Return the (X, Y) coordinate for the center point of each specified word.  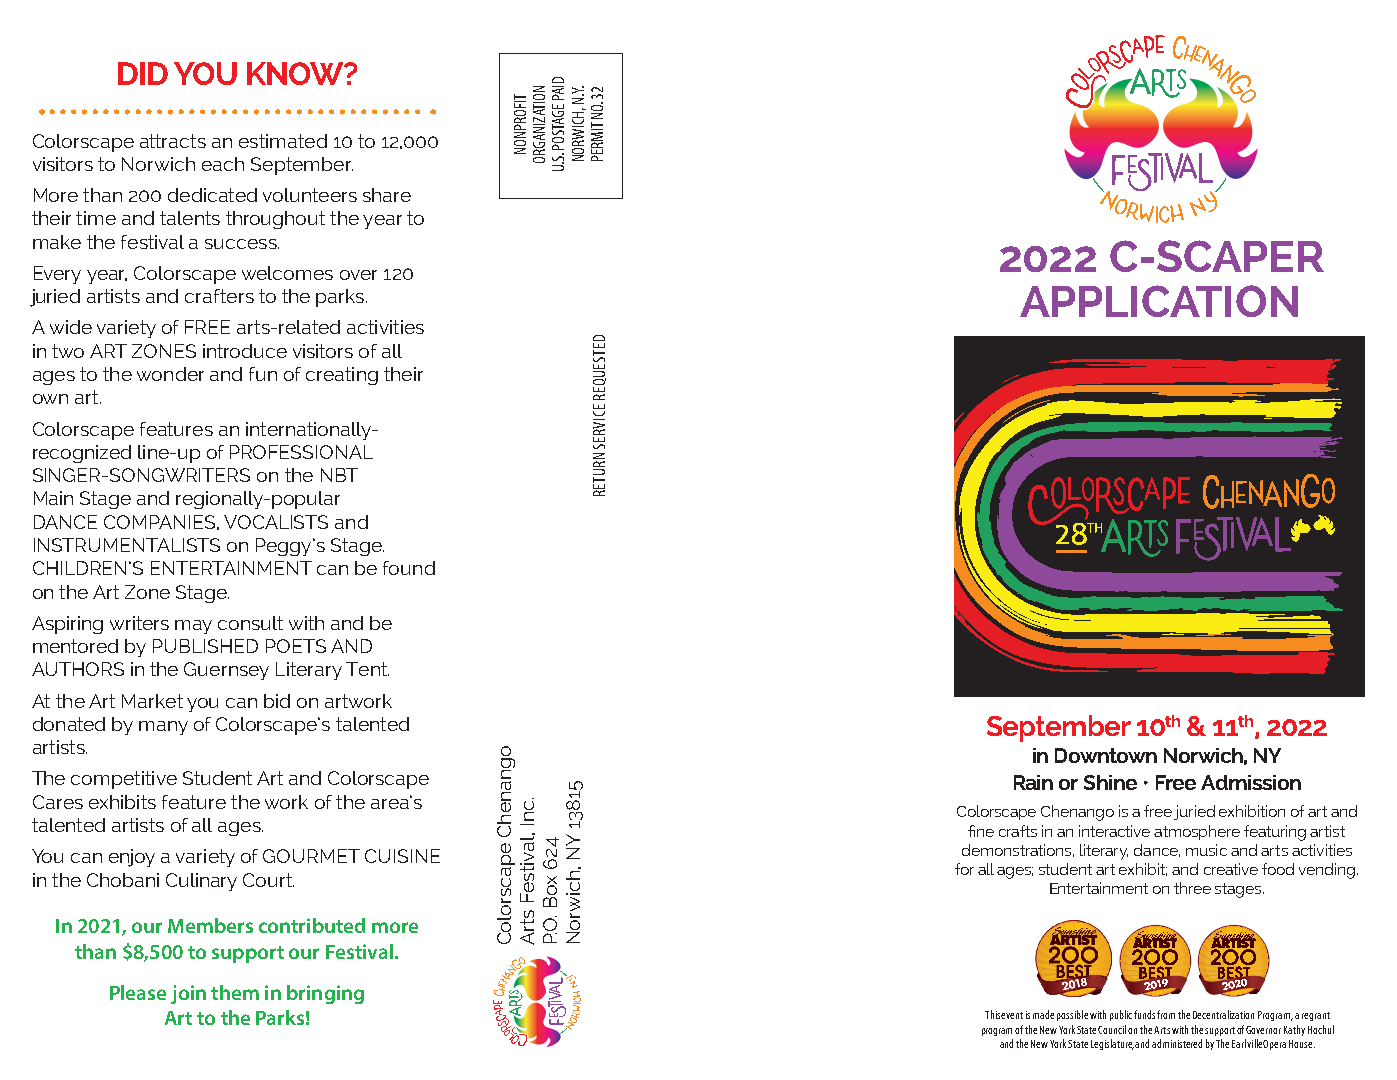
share (387, 195)
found (409, 568)
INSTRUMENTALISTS (127, 545)
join (188, 994)
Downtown (1106, 755)
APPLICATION (1159, 301)
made (1043, 1014)
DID (143, 73)
